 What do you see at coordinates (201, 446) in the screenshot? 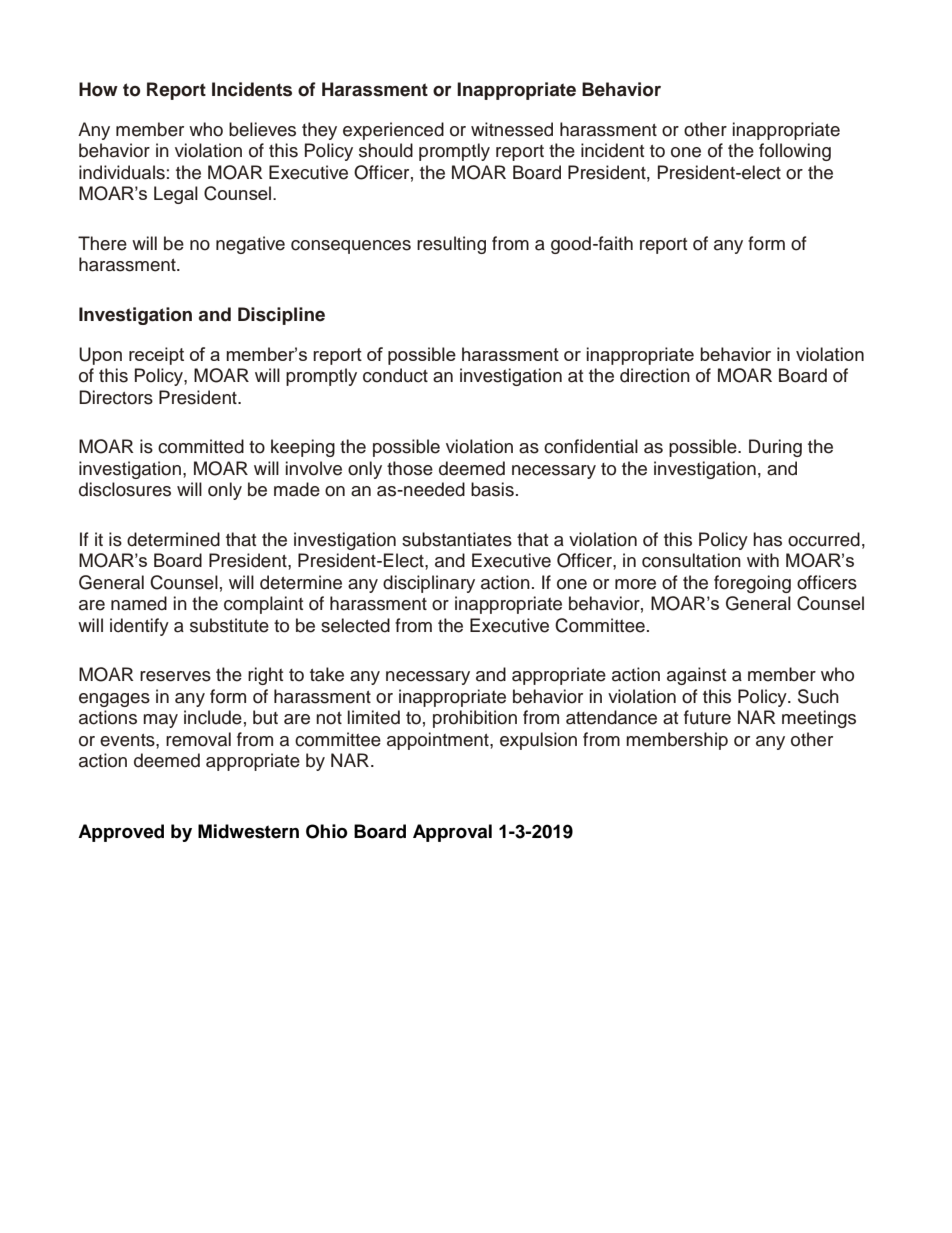
I see `committed` at bounding box center [201, 446].
